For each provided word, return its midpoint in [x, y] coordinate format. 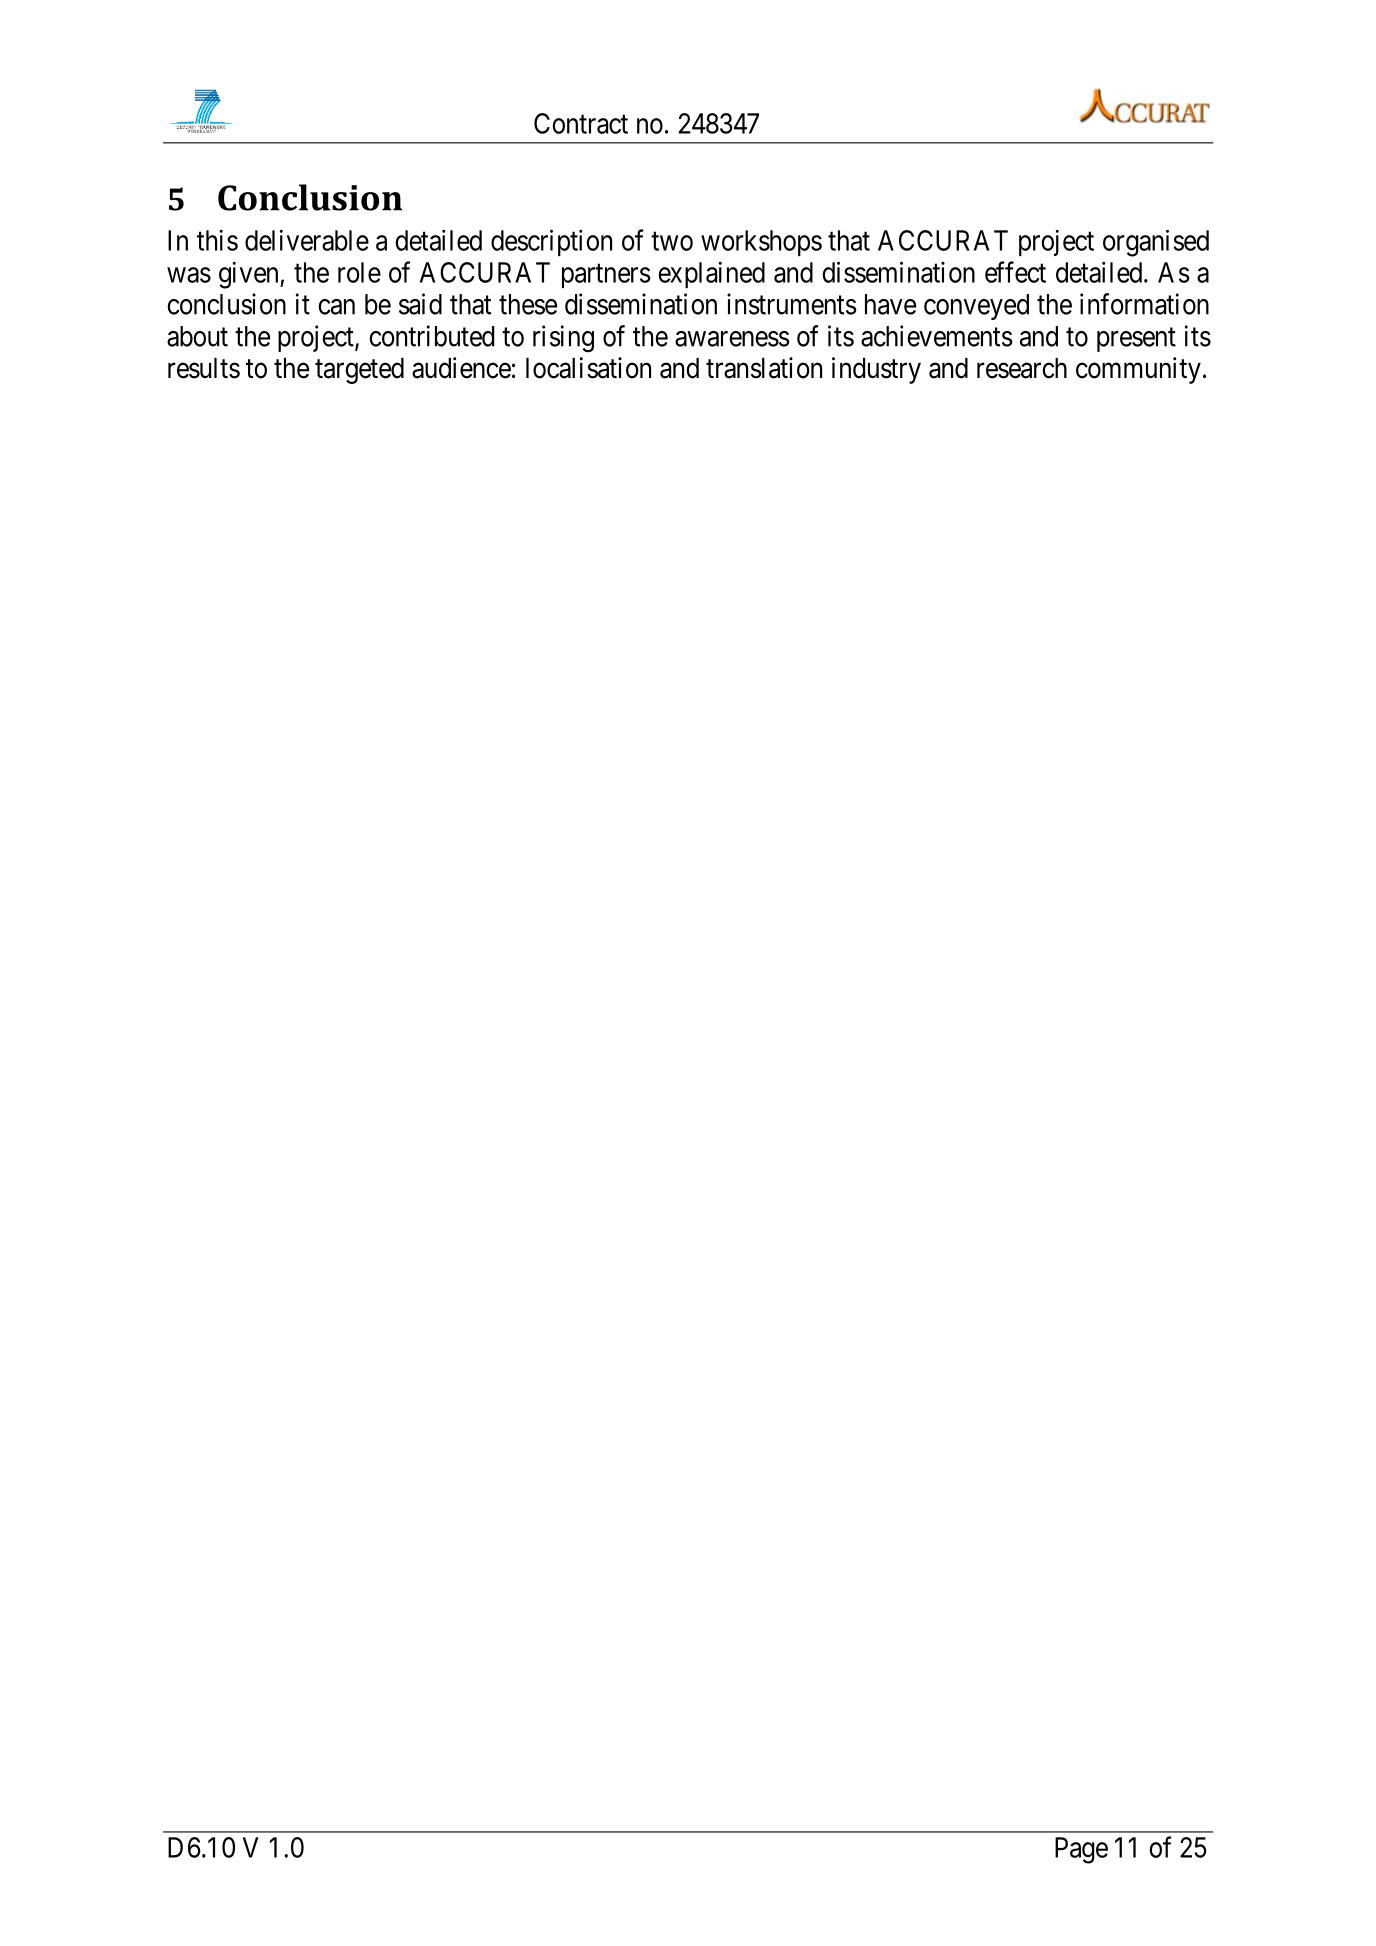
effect [1015, 272]
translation [764, 368]
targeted [359, 371]
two [672, 241]
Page [1081, 1850]
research [1022, 368]
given [250, 275]
